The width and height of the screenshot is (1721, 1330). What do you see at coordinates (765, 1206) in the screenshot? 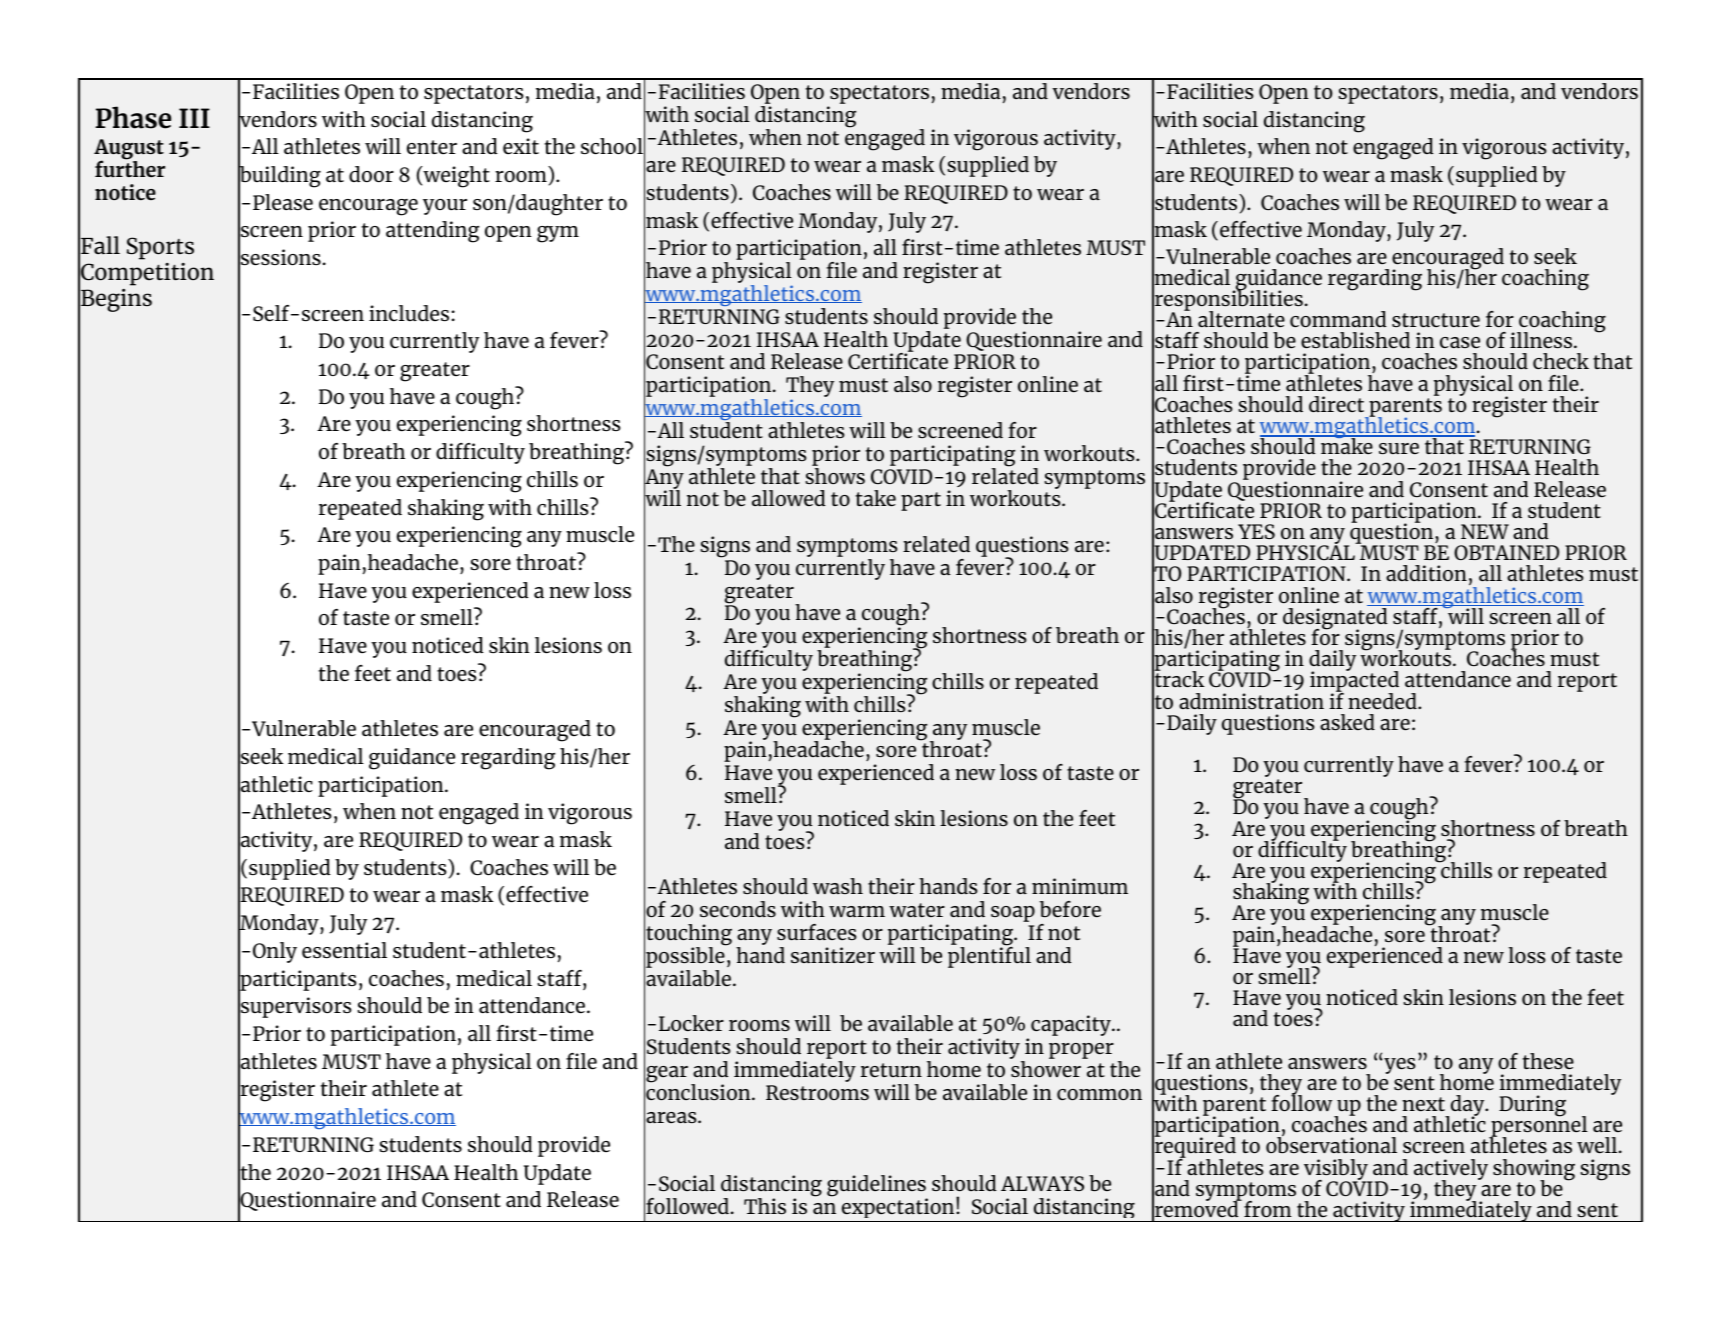
I see `This` at bounding box center [765, 1206].
